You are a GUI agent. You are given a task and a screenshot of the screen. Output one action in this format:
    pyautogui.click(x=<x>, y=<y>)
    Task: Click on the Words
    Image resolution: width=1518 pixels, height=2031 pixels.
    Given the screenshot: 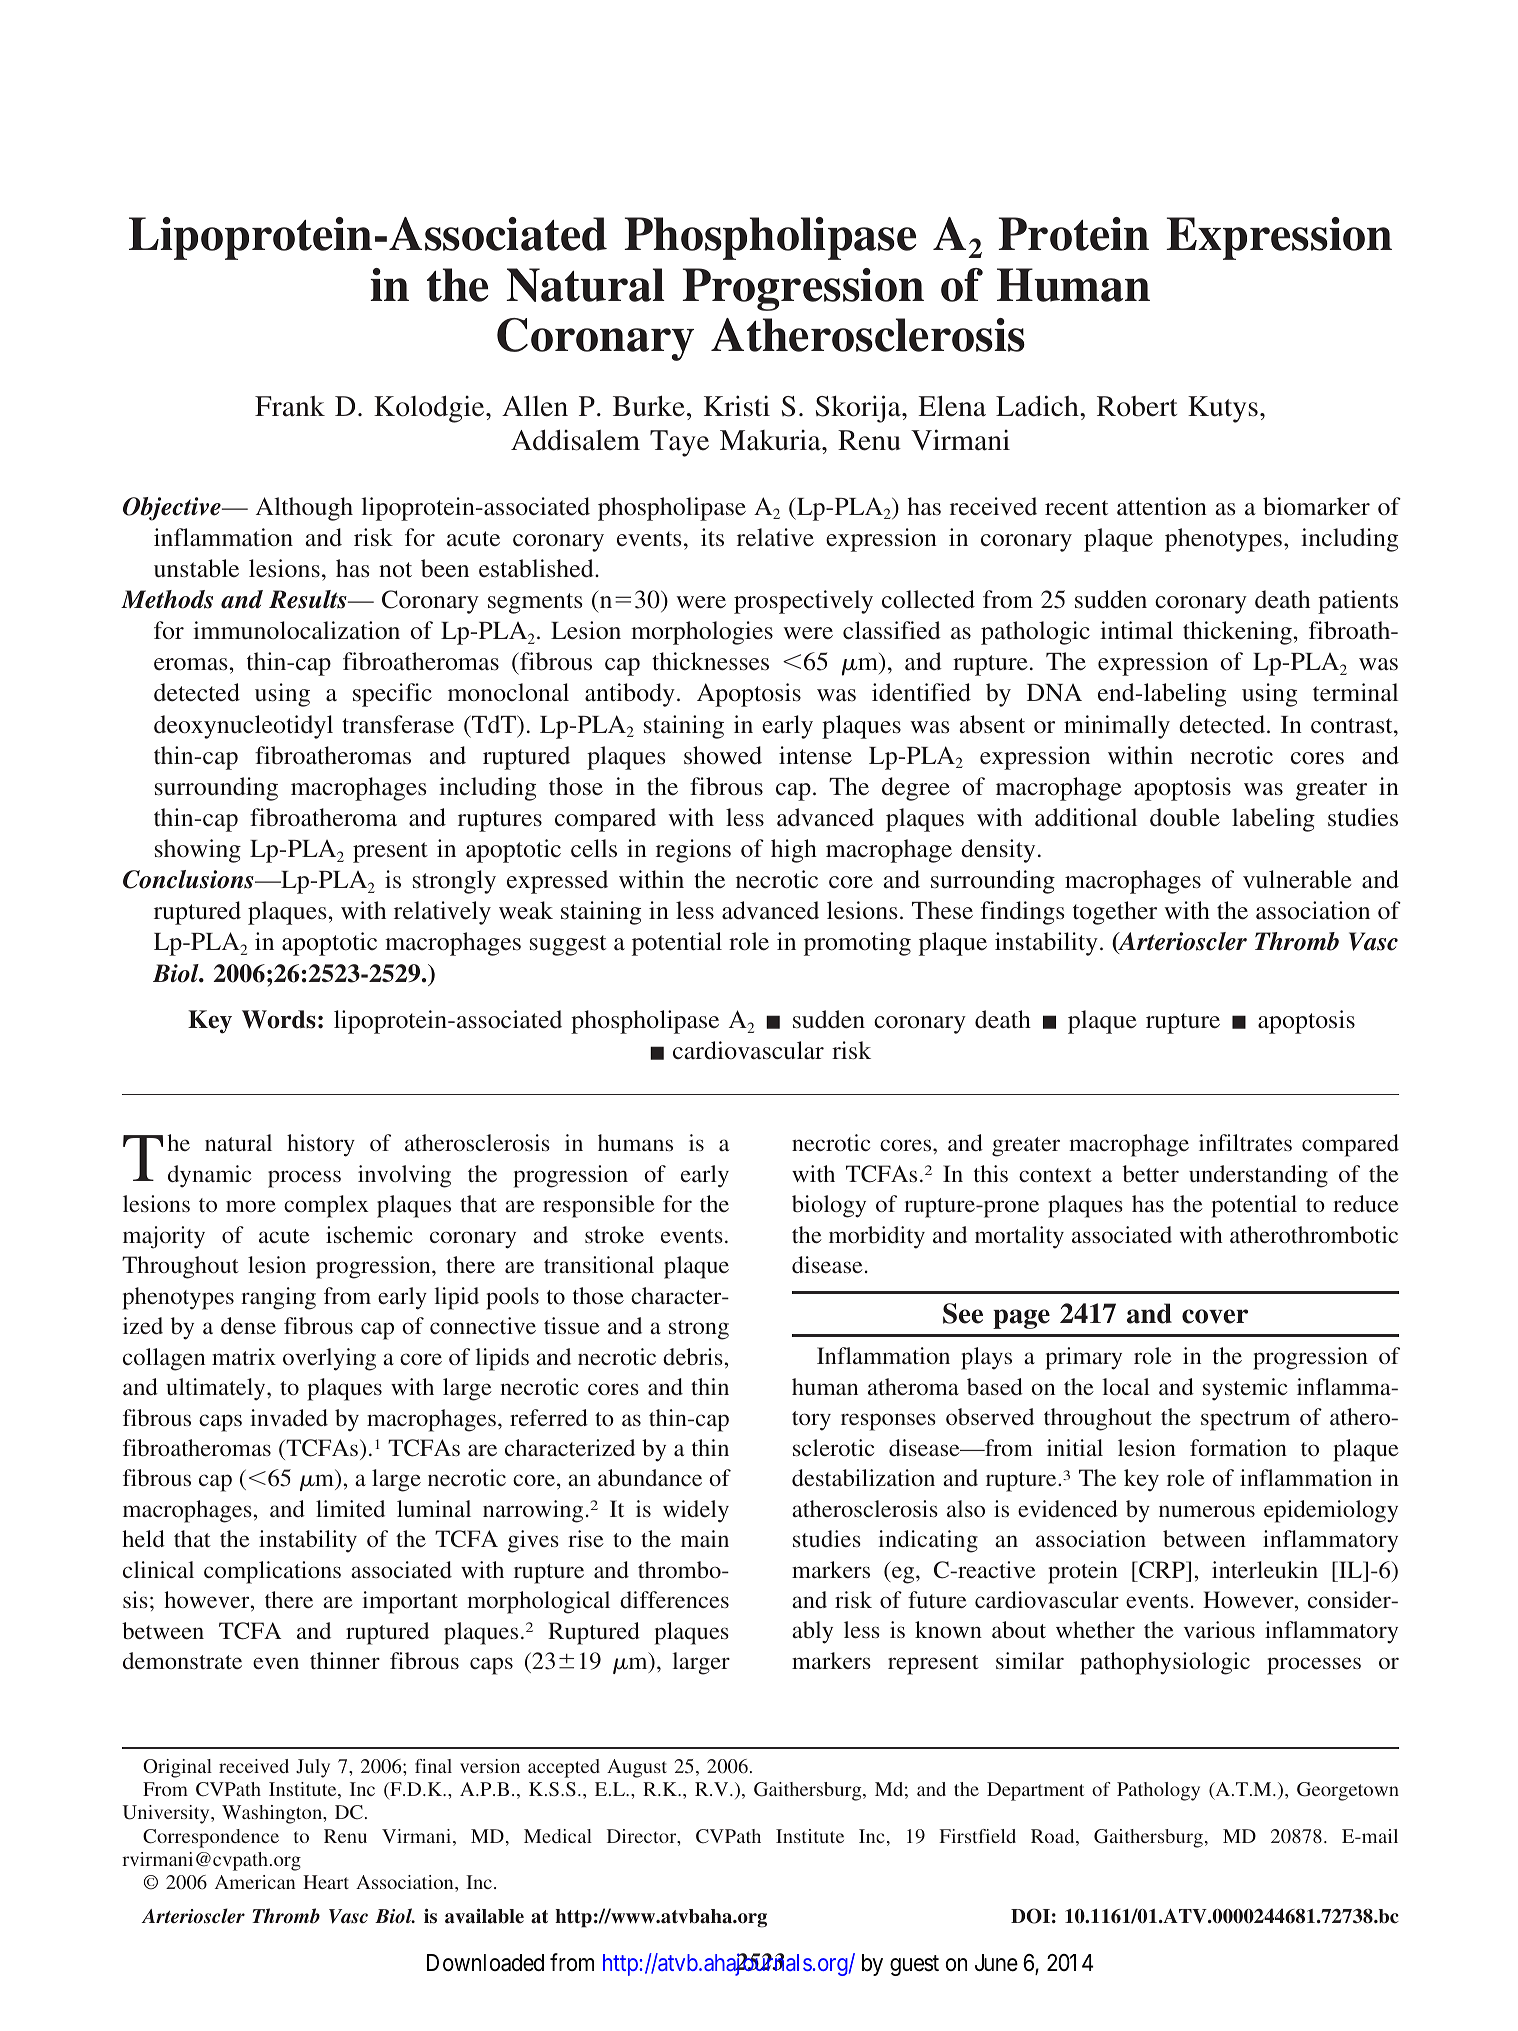 What is the action you would take?
    pyautogui.click(x=279, y=1019)
